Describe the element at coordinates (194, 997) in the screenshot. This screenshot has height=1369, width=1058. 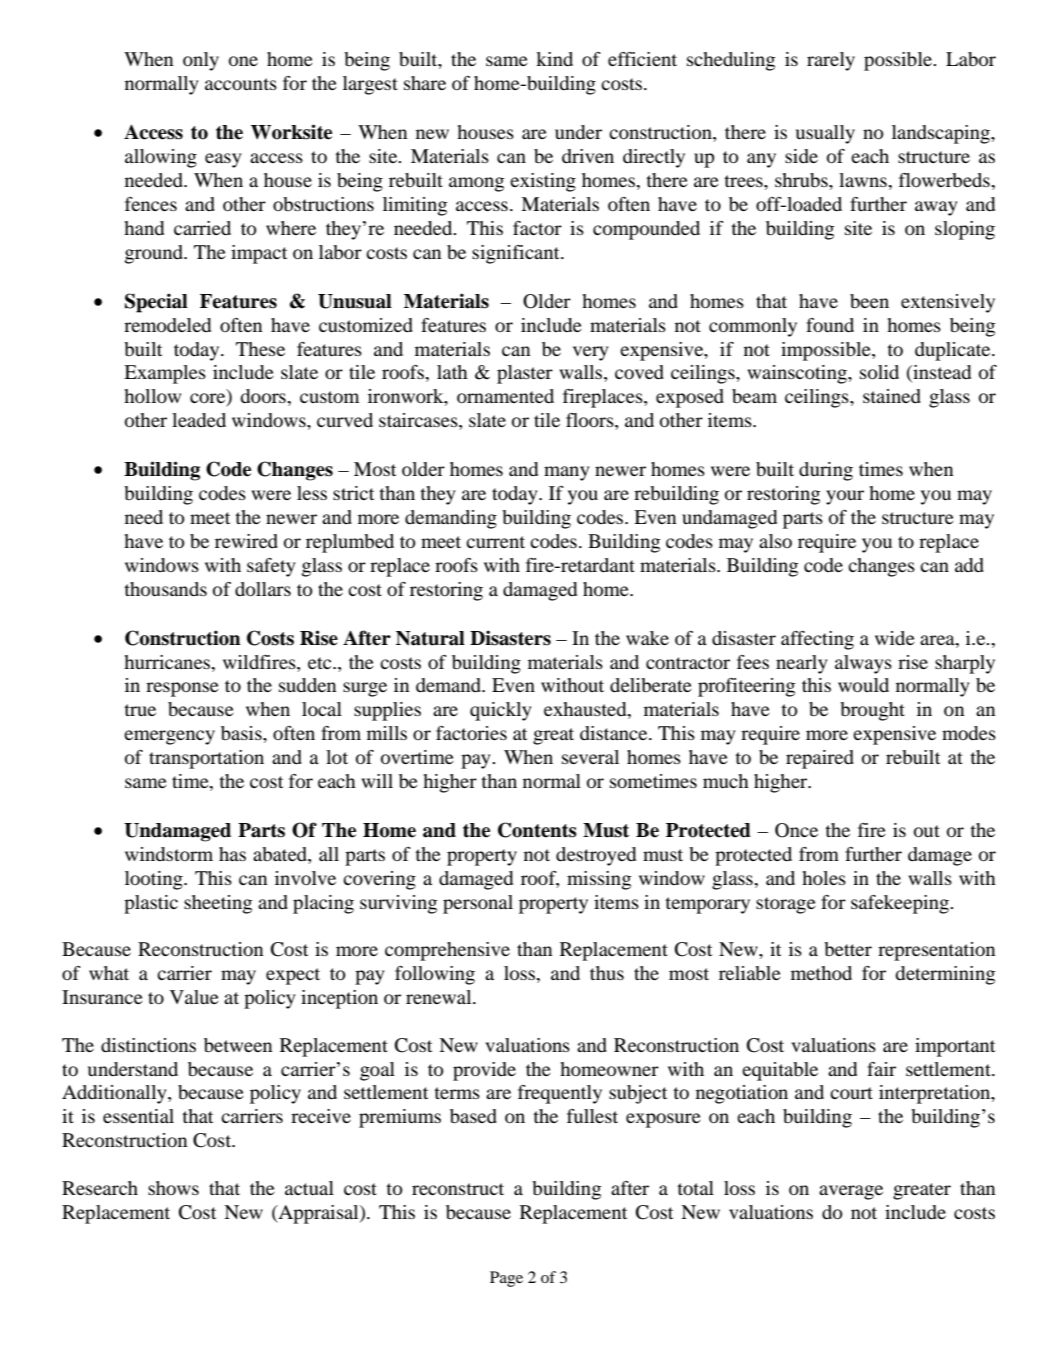
I see `Value` at that location.
